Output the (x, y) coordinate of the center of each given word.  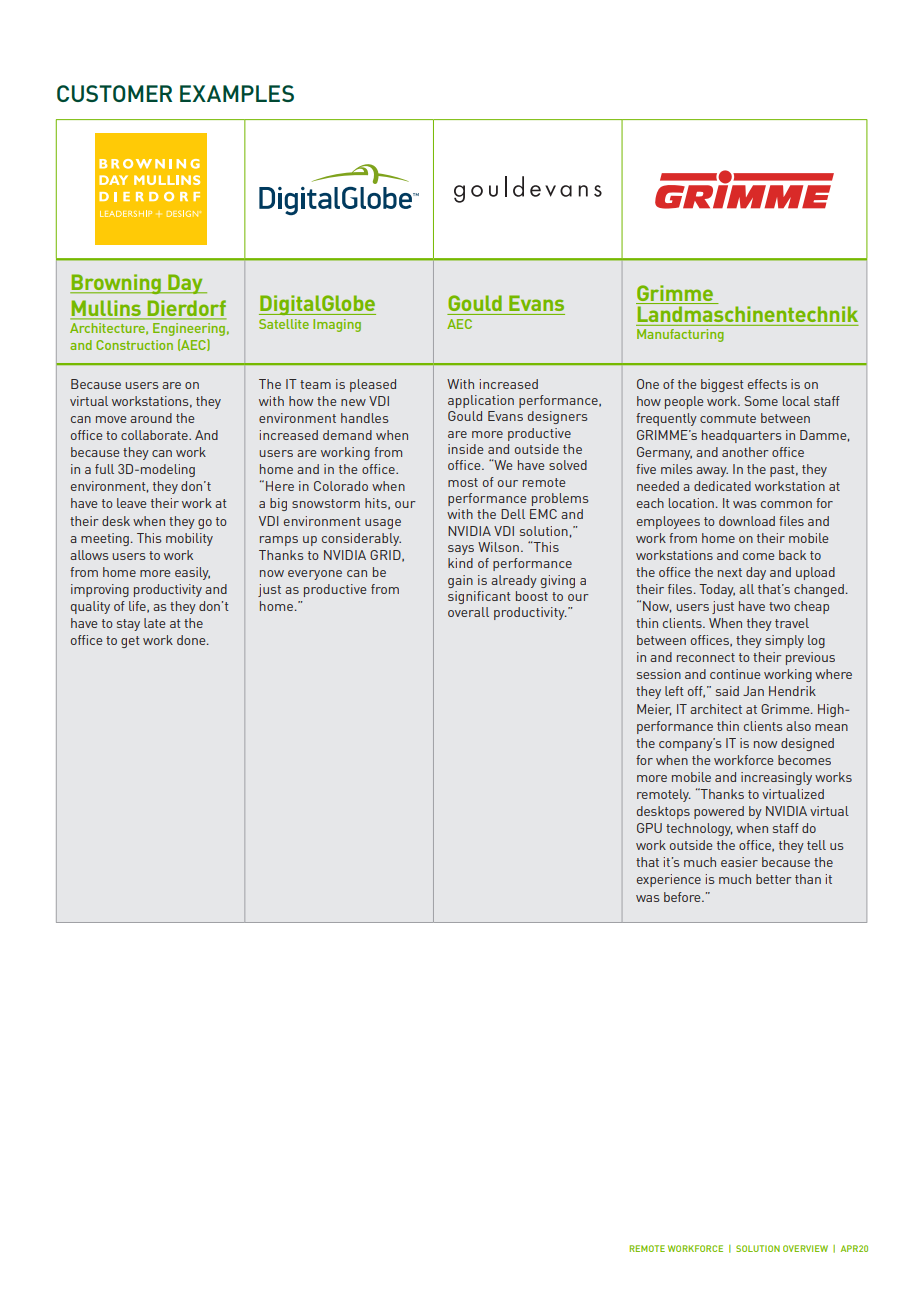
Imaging (337, 325)
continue (735, 674)
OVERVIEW (805, 1248)
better (774, 879)
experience (669, 880)
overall (468, 612)
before (683, 897)
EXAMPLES (237, 93)
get (130, 642)
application (481, 401)
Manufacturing (680, 335)
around (151, 418)
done (192, 640)
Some (761, 401)
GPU (649, 828)
